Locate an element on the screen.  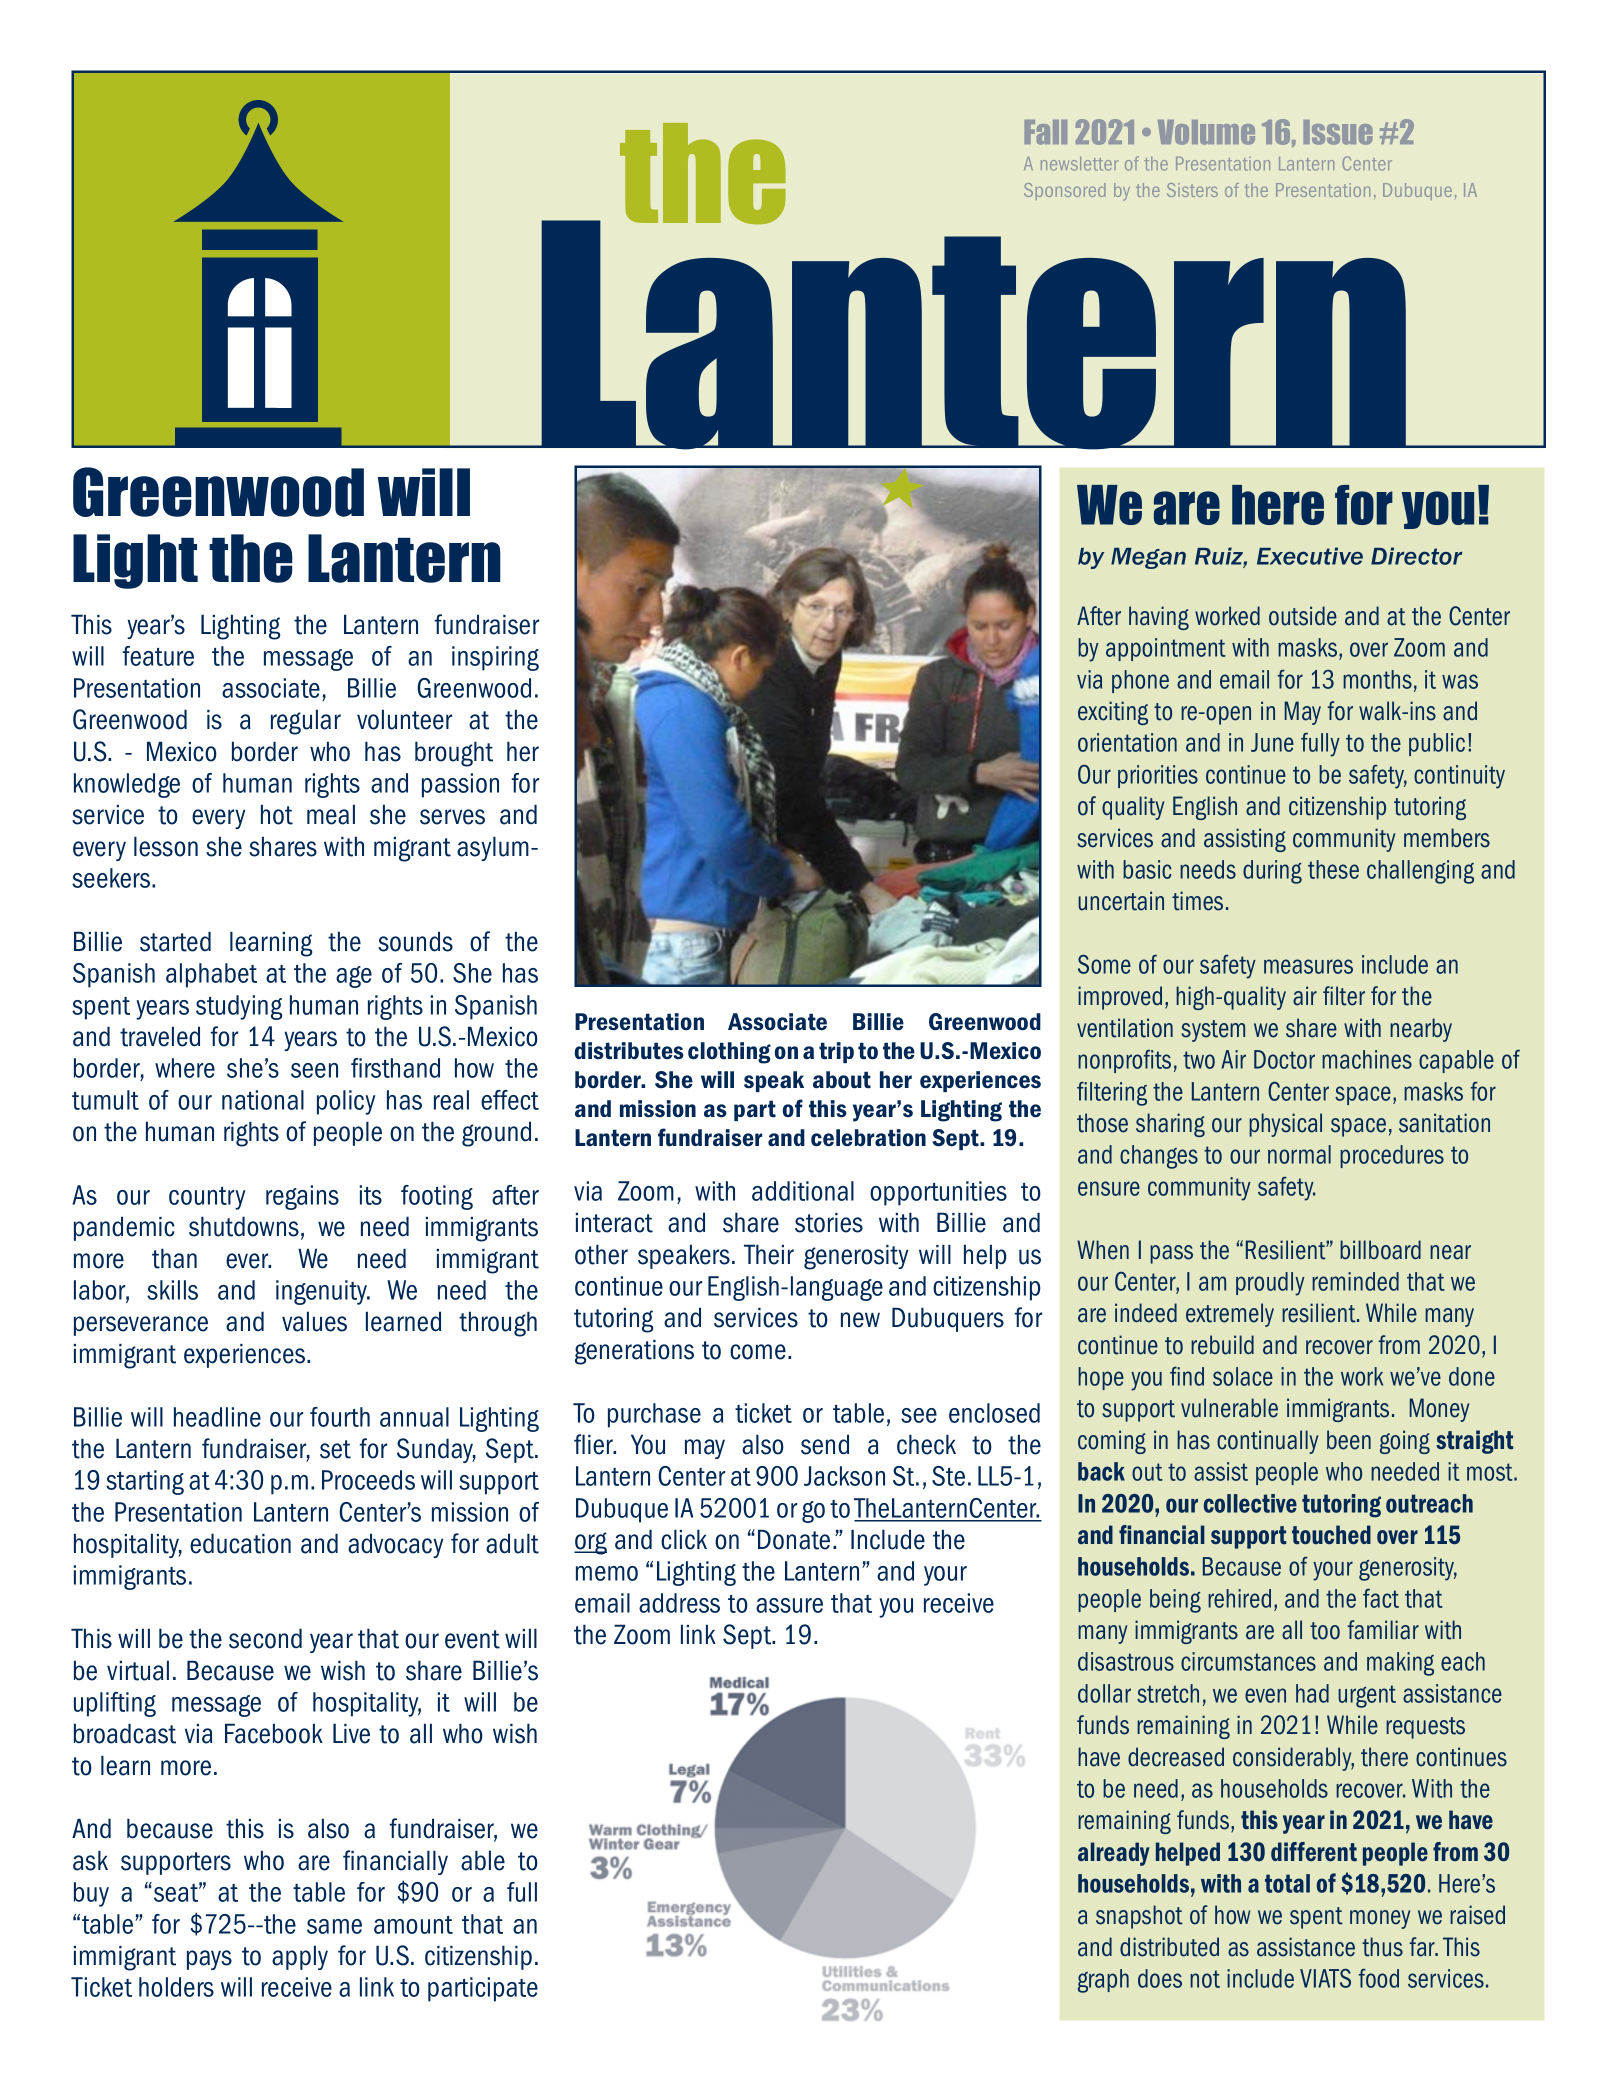
apply is located at coordinates (300, 1957).
